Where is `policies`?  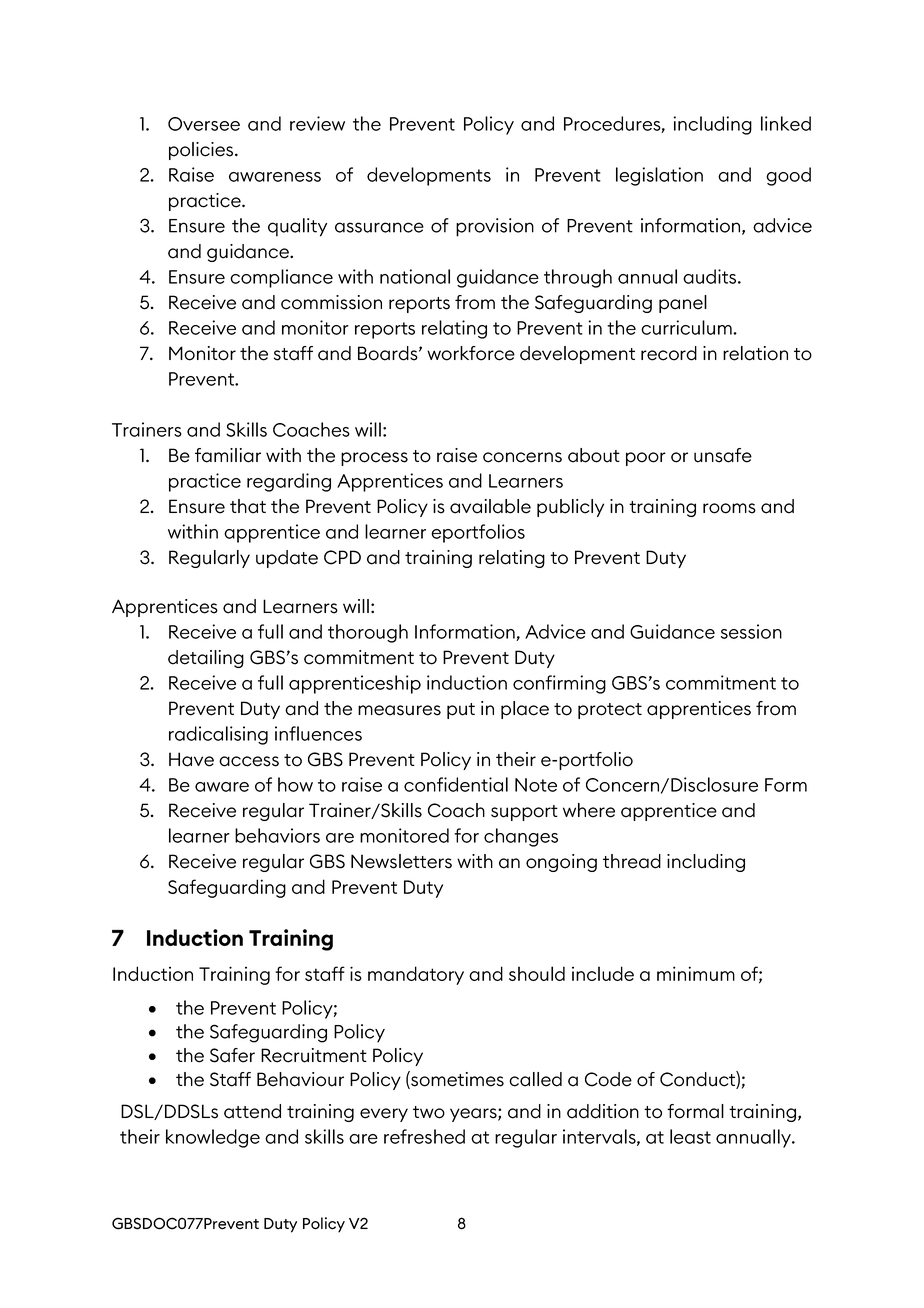
policies is located at coordinates (202, 151).
